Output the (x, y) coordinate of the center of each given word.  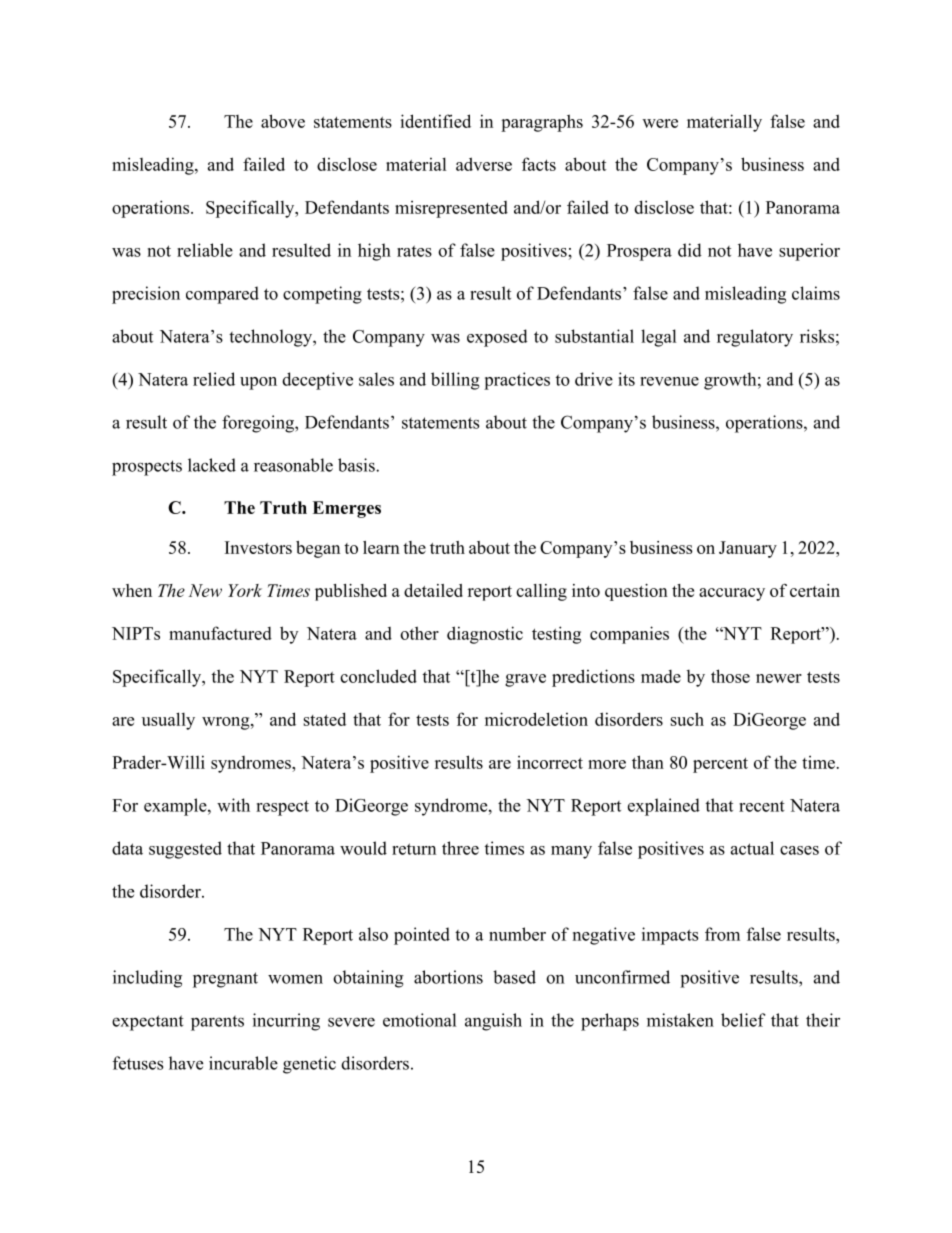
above (283, 121)
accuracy (732, 594)
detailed (433, 590)
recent (762, 806)
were (660, 123)
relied (214, 379)
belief (743, 1020)
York (245, 590)
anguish (493, 1022)
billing (455, 381)
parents (217, 1023)
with (233, 805)
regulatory (755, 338)
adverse (484, 164)
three (460, 848)
